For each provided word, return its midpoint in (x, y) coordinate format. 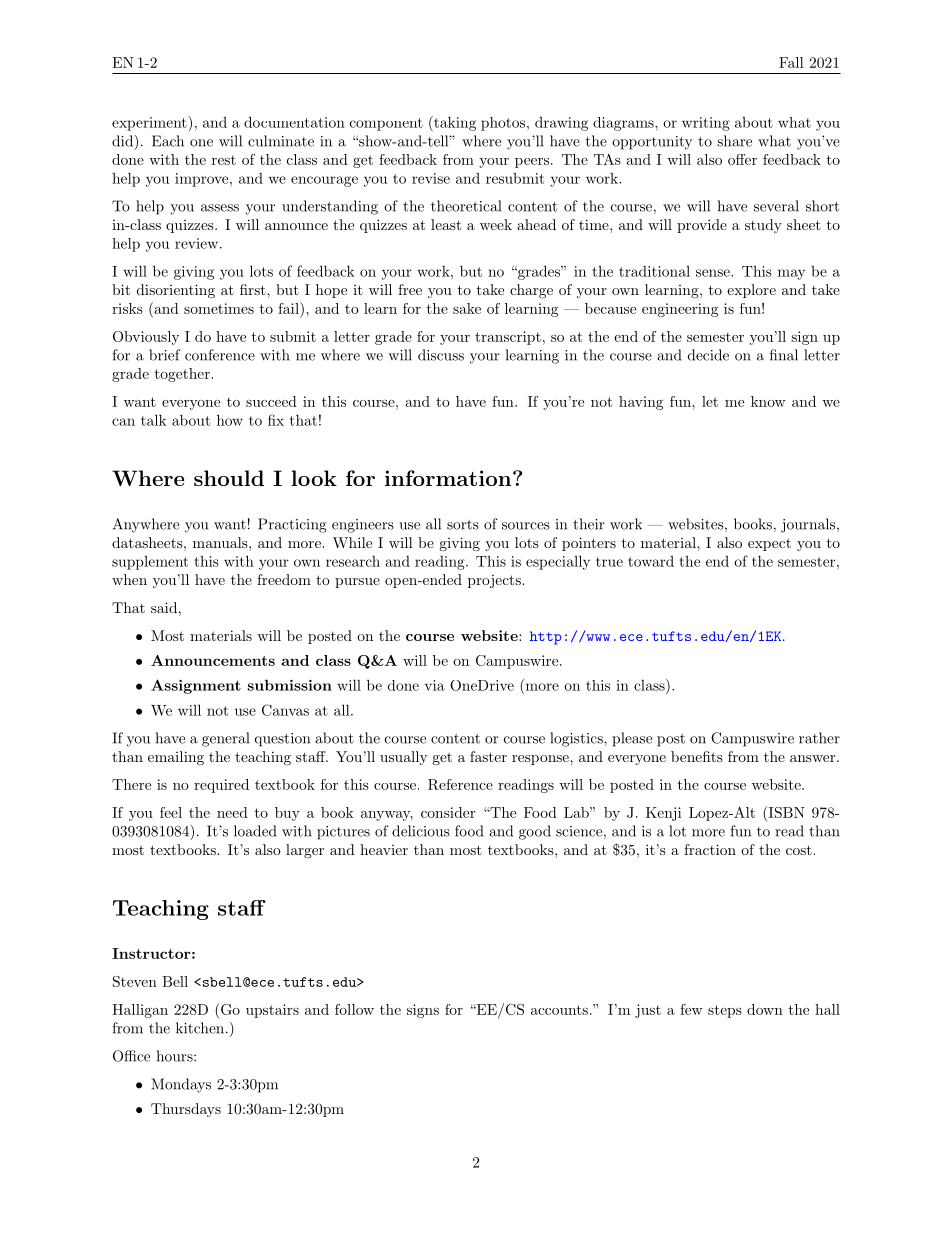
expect (769, 544)
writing (706, 124)
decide (708, 355)
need (232, 812)
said (164, 607)
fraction (710, 849)
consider (448, 812)
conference (220, 355)
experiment (150, 123)
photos (503, 124)
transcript (508, 338)
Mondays (181, 1085)
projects (495, 581)
